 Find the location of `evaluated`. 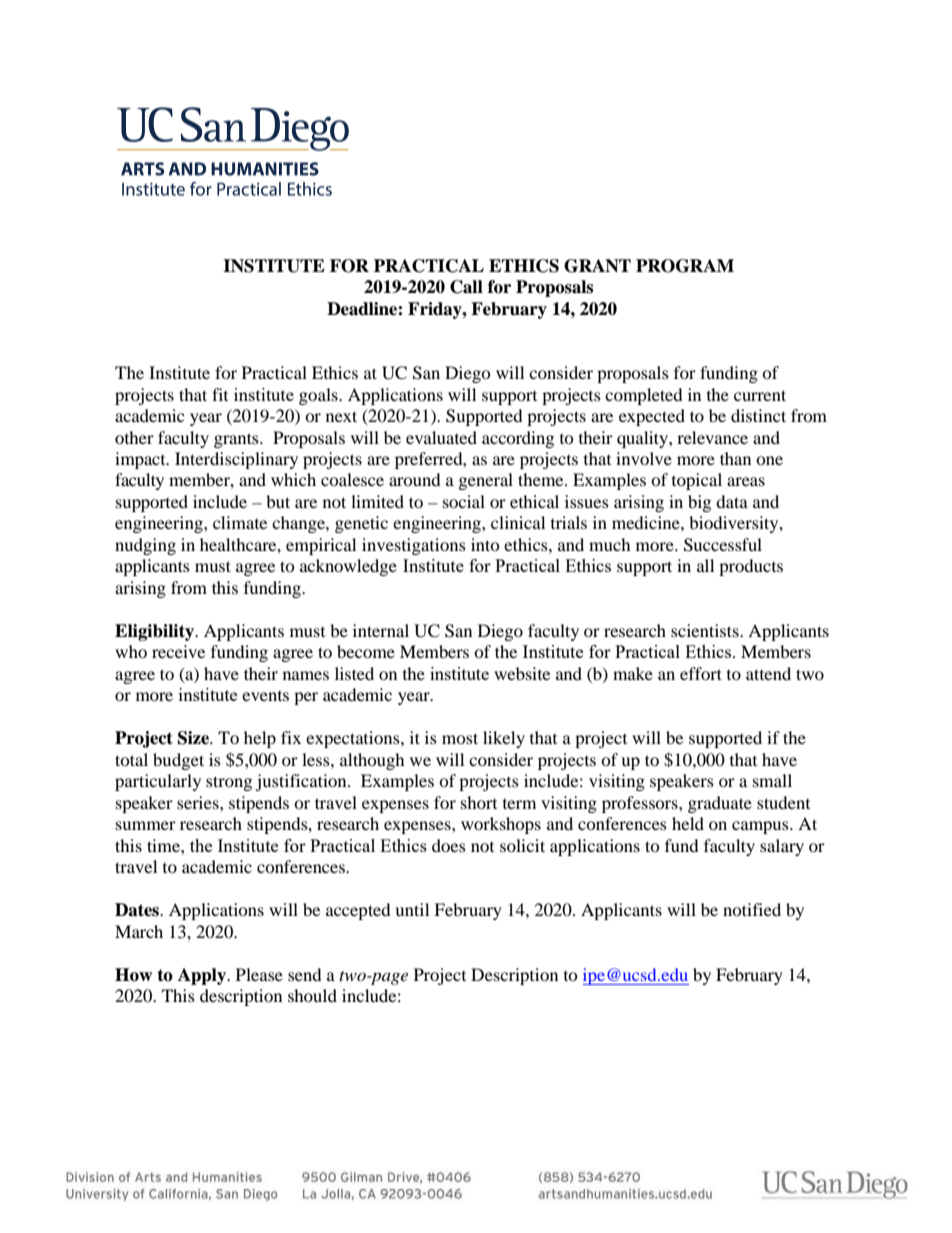

evaluated is located at coordinates (441, 437).
